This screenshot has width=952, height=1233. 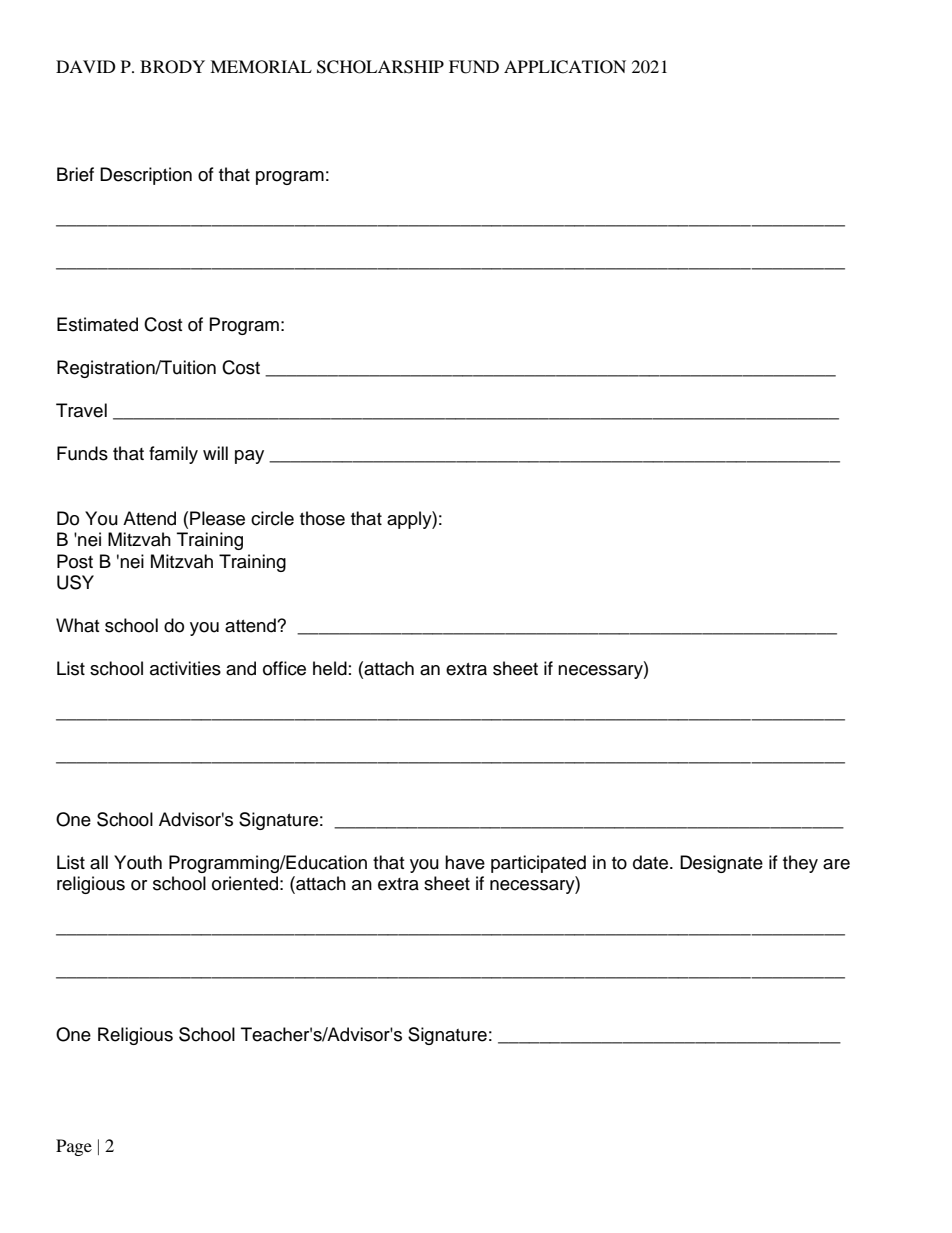 What do you see at coordinates (172, 67) in the screenshot?
I see `BRODY` at bounding box center [172, 67].
